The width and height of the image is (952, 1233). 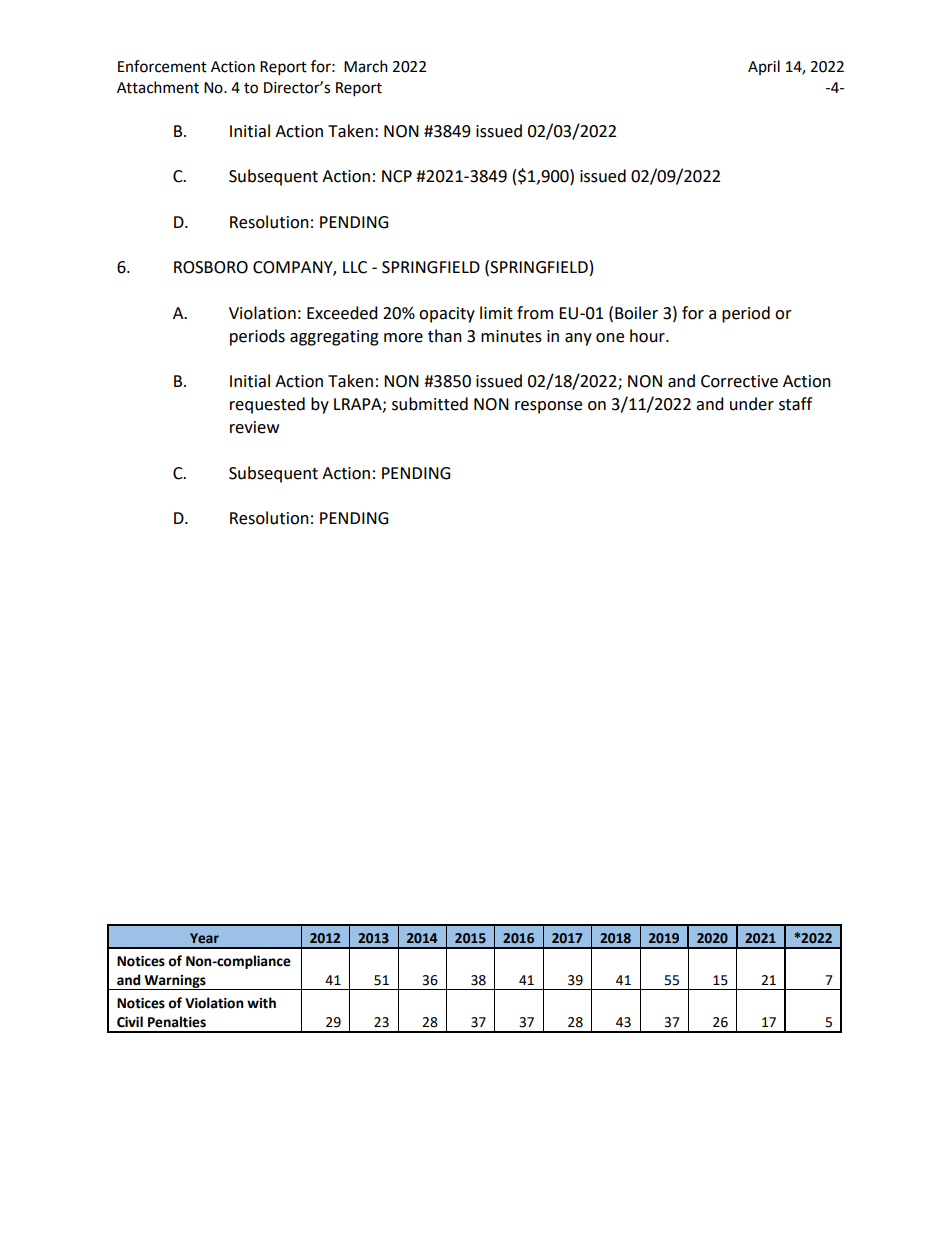 I want to click on requested, so click(x=267, y=405).
